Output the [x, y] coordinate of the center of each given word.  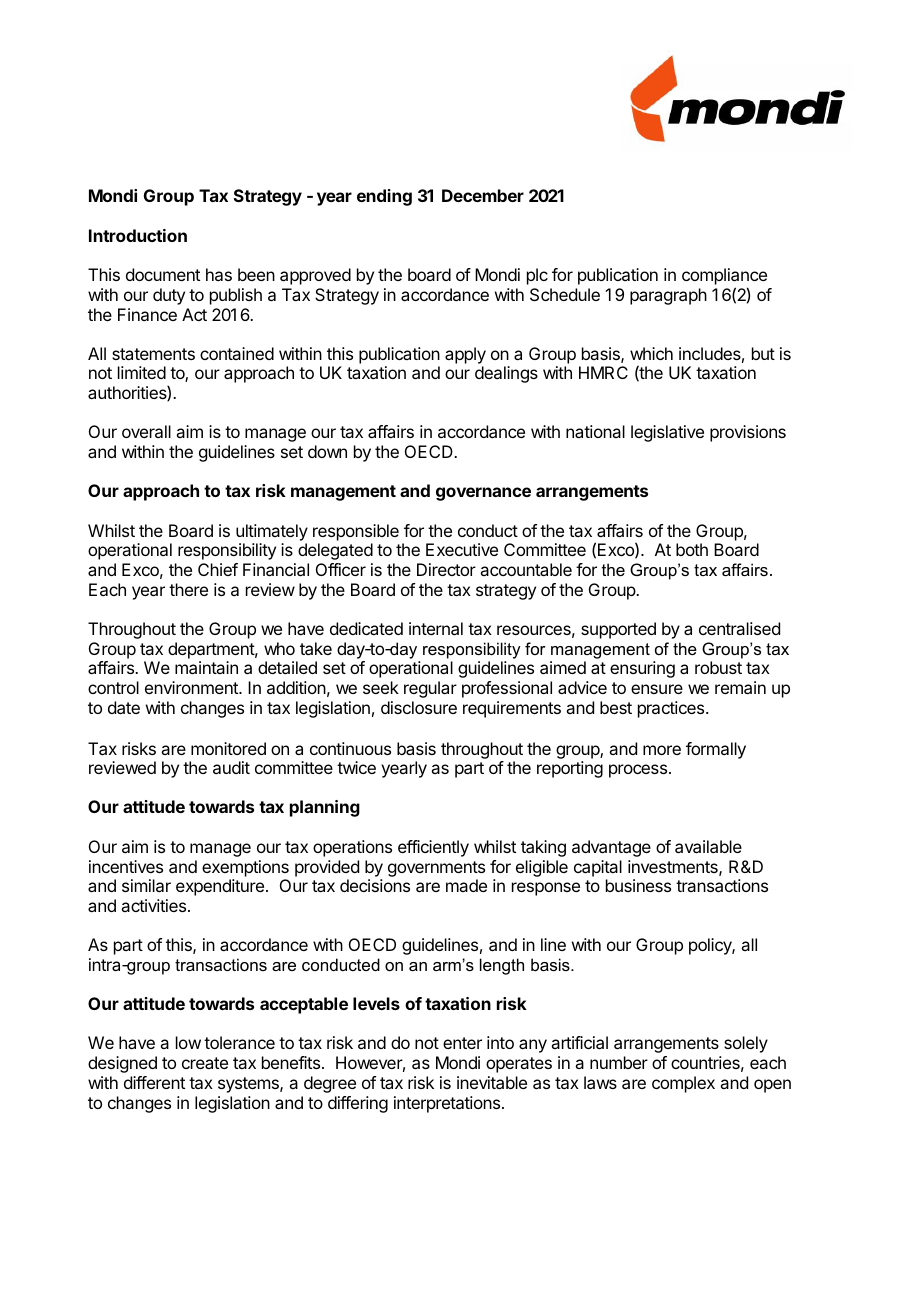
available [708, 846]
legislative [667, 433]
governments [436, 869]
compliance [724, 278]
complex [683, 1084]
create [205, 1063]
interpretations [448, 1104]
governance [483, 494]
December [483, 195]
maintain [206, 667]
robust [718, 667]
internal [436, 628]
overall [146, 431]
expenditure [220, 887]
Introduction [138, 235]
